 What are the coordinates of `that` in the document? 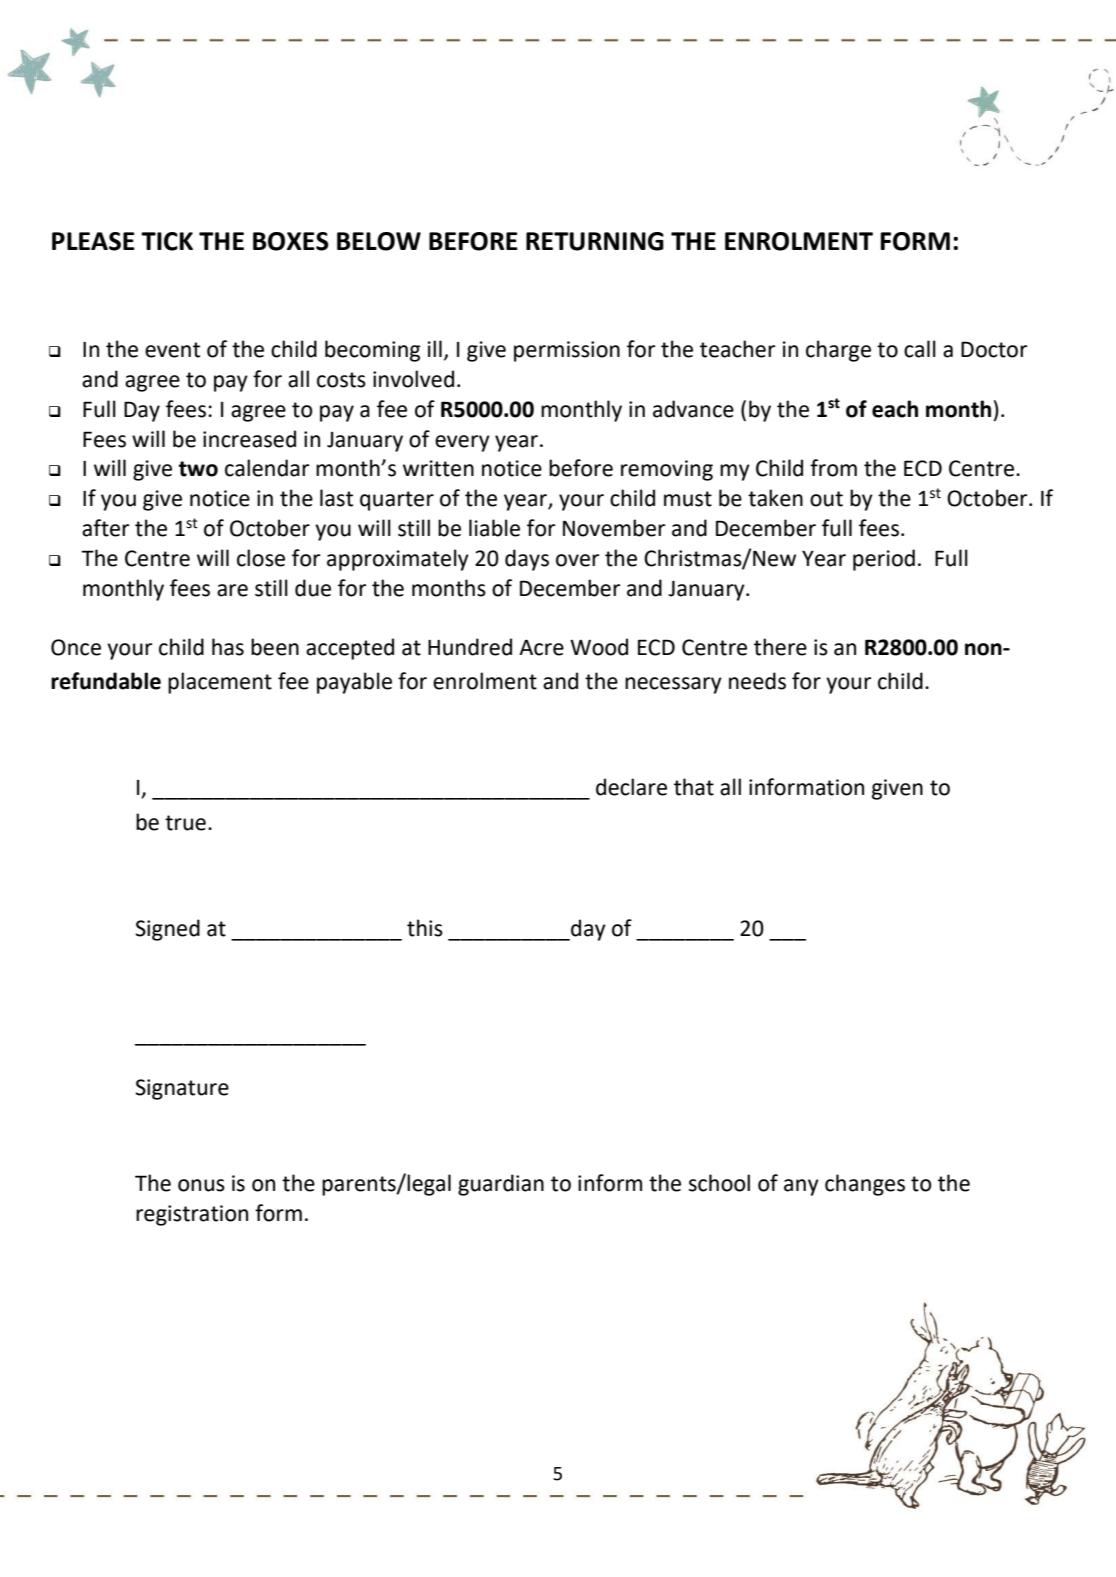 It's located at (694, 787).
